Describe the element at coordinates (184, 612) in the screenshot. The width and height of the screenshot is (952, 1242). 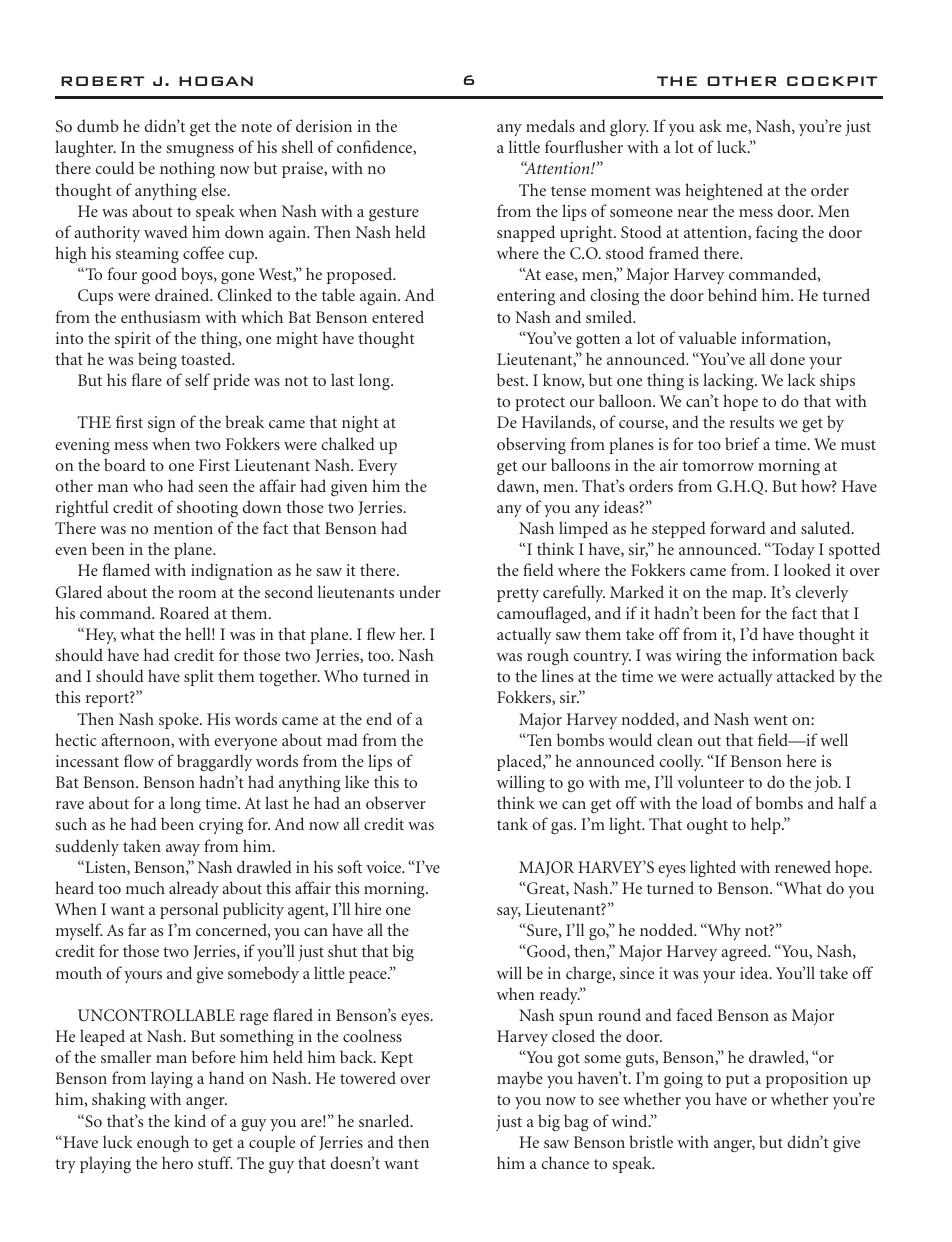
I see `Roared` at that location.
